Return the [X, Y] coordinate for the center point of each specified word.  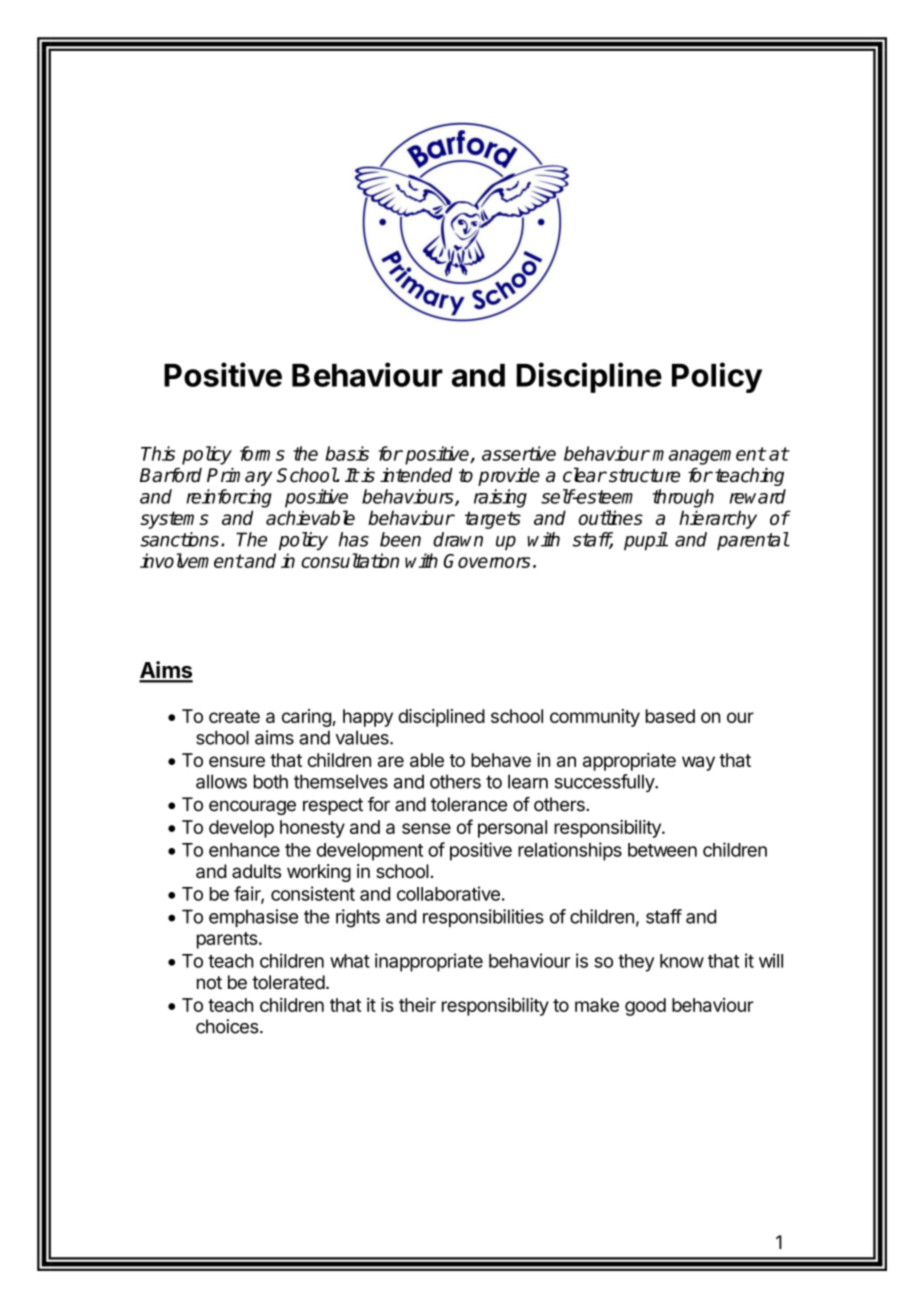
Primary [239, 477]
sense [426, 828]
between [662, 850]
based [670, 716]
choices [227, 1026]
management [709, 456]
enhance [244, 850]
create [234, 716]
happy [368, 718]
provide [509, 477]
